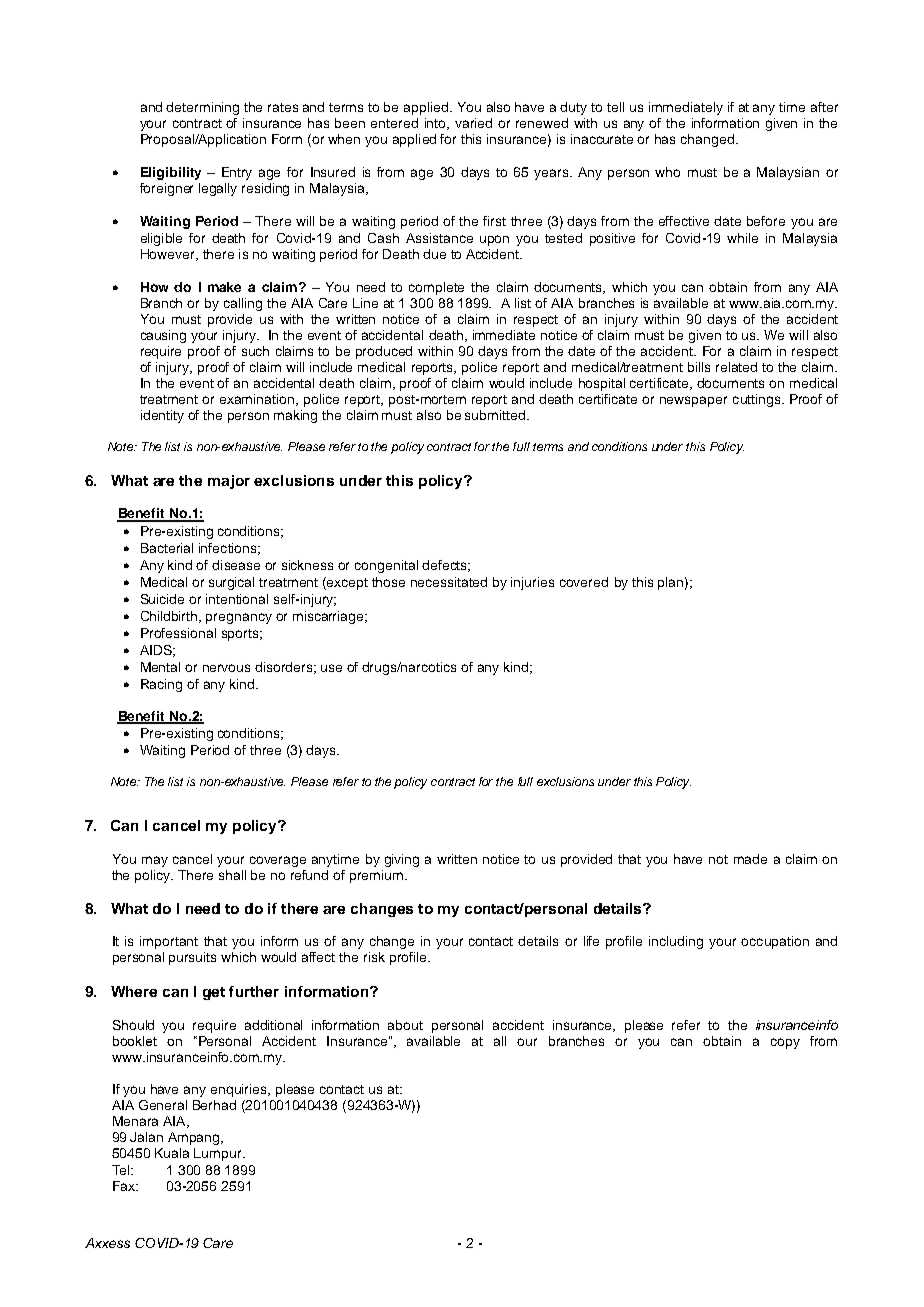 The width and height of the screenshot is (924, 1307). I want to click on about, so click(405, 1025).
